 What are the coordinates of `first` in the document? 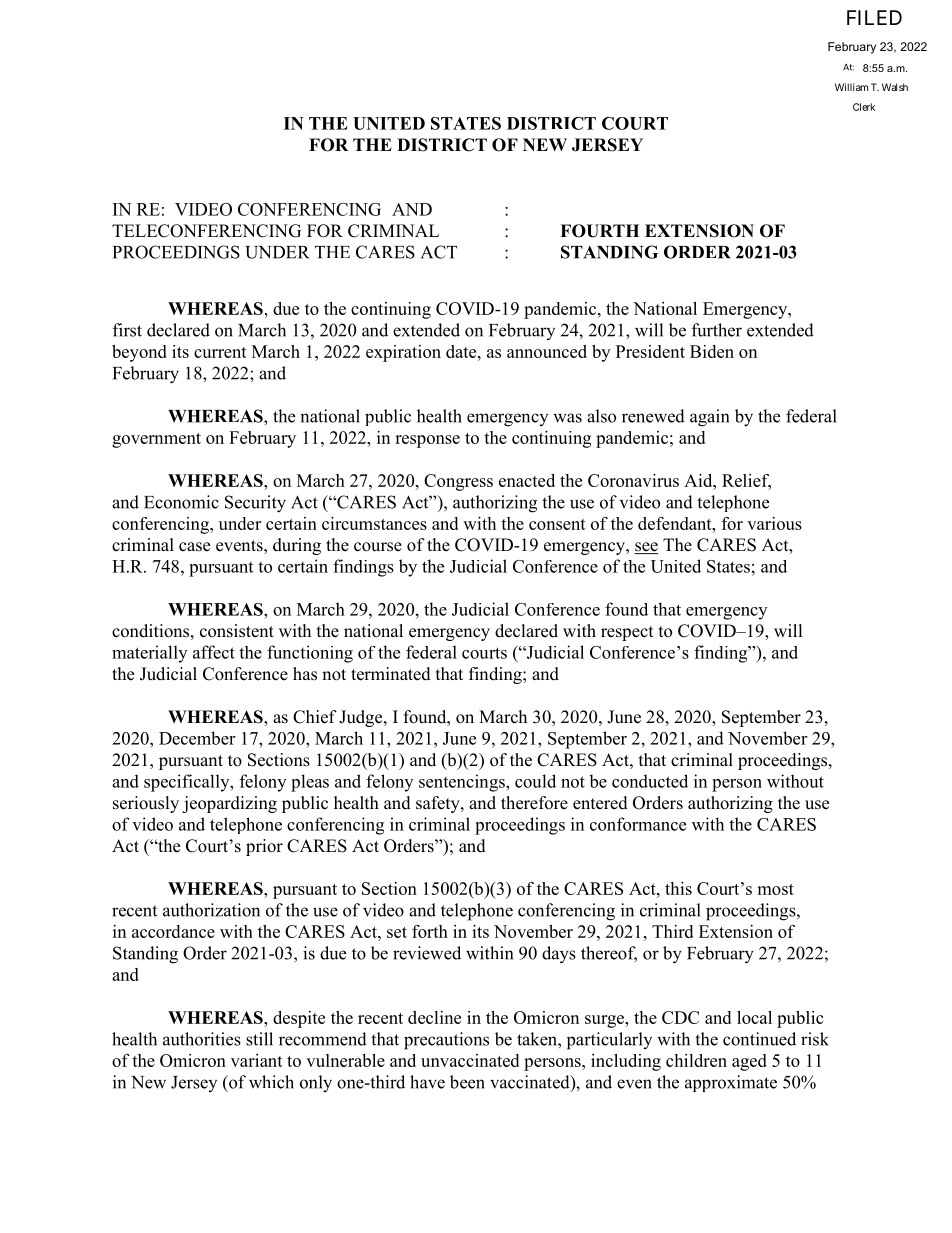 It's located at (127, 330).
